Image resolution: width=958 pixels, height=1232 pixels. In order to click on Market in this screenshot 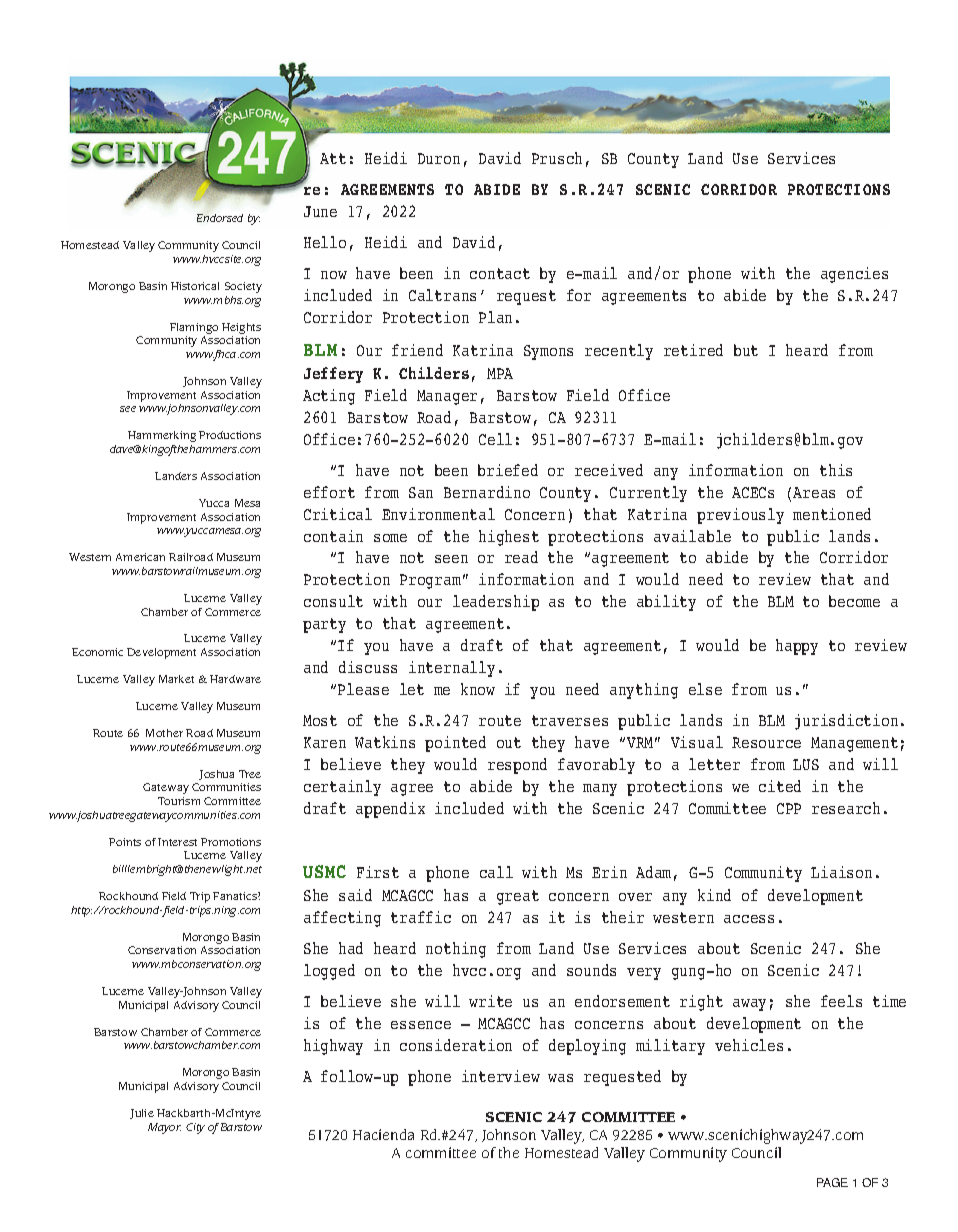, I will do `click(176, 679)`.
